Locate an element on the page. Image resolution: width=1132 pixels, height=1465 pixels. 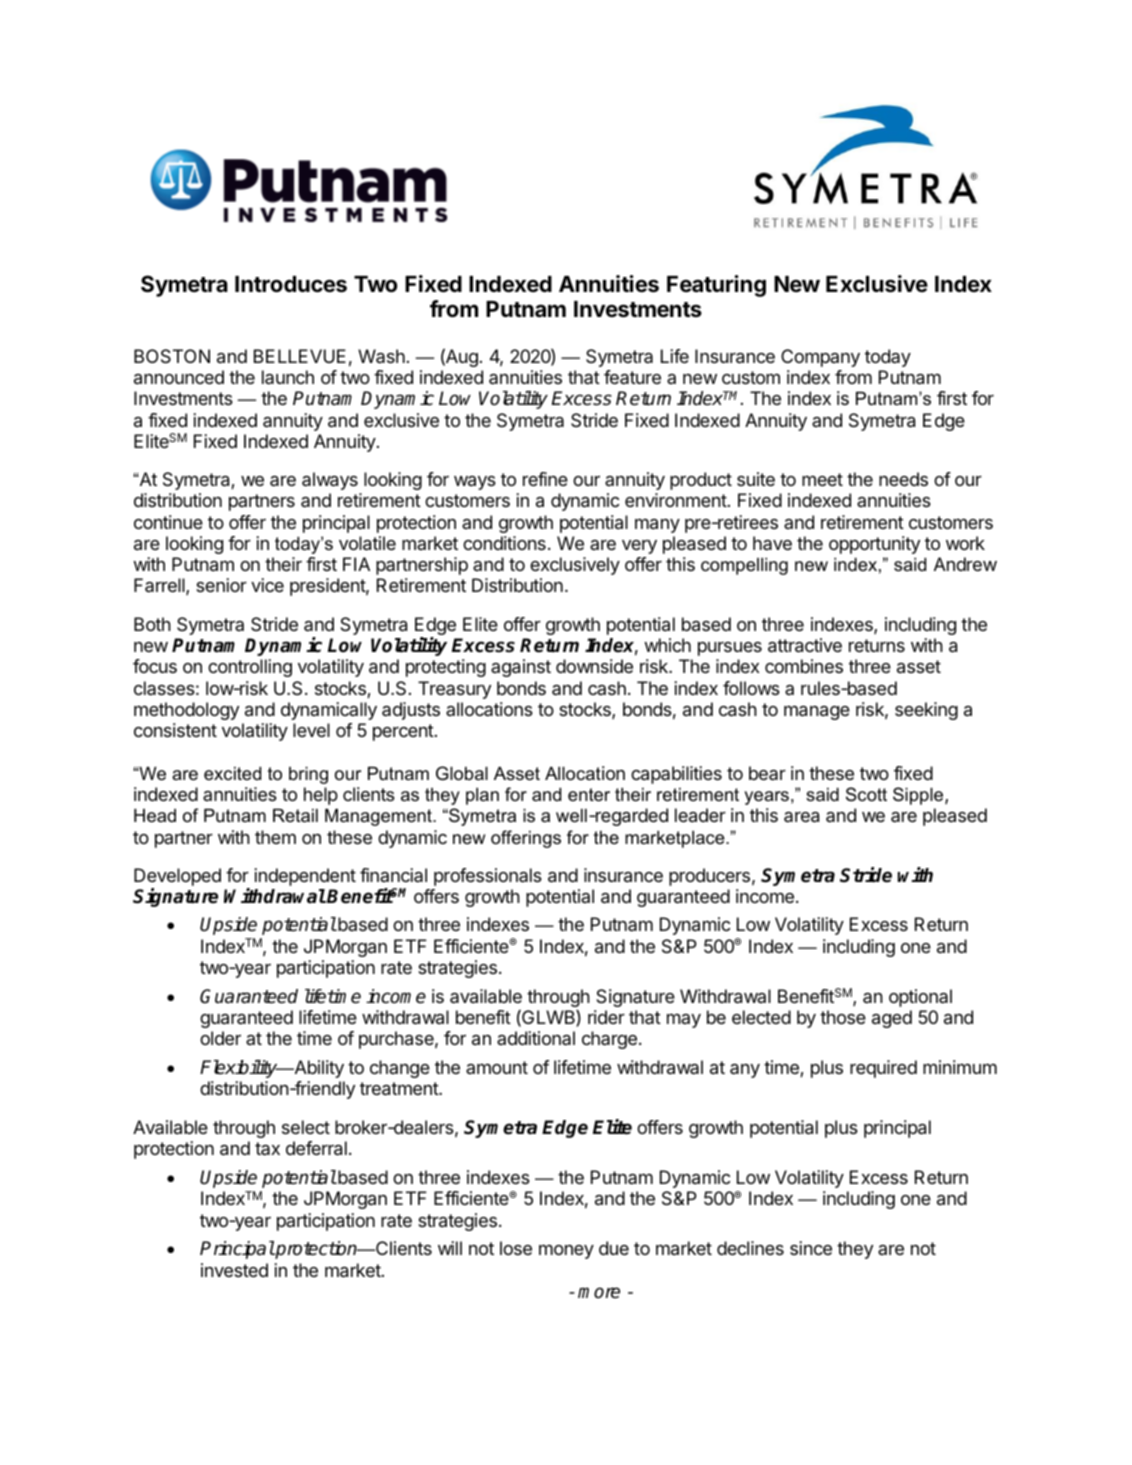
conditions is located at coordinates (504, 543).
